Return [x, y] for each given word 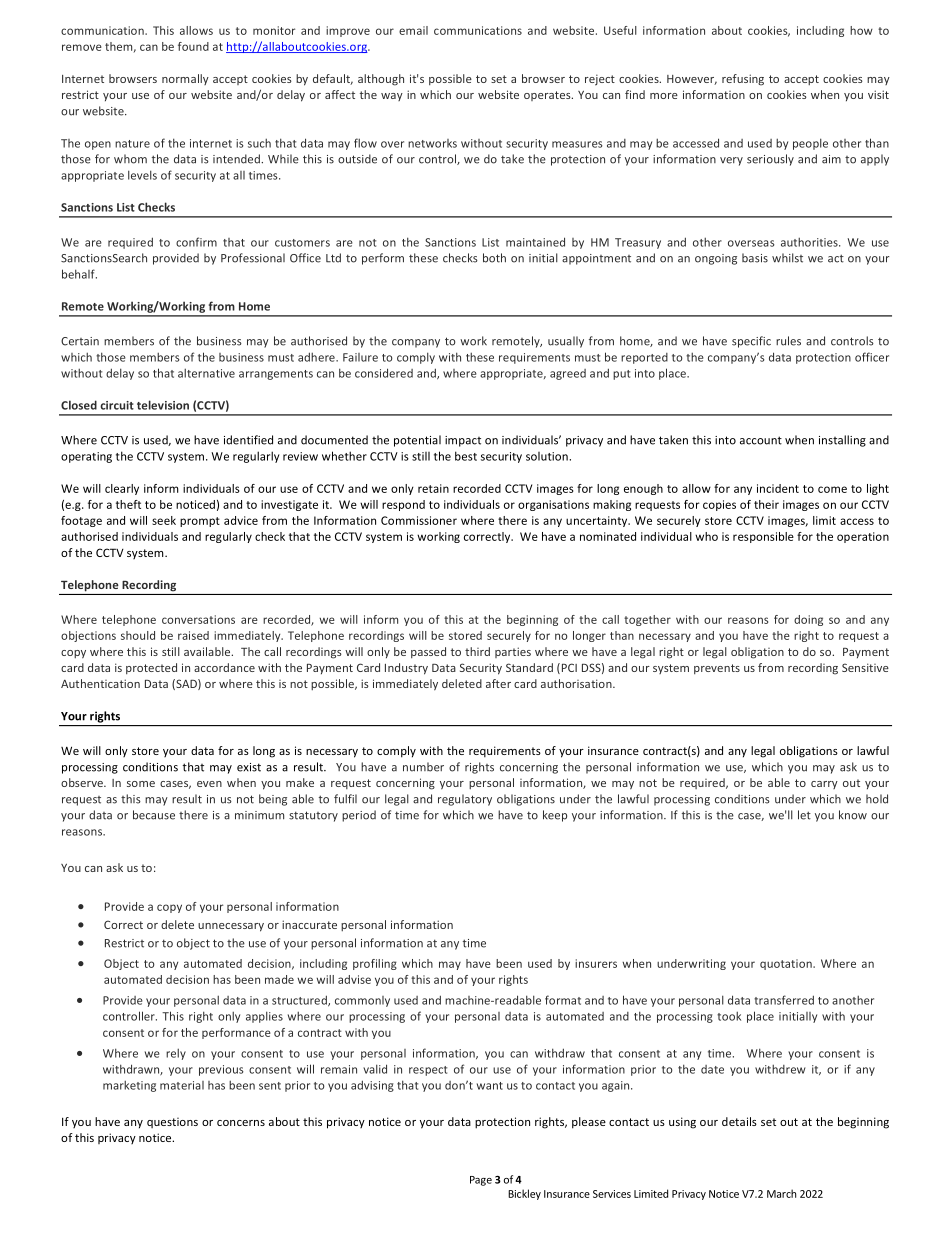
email [413, 30]
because [154, 815]
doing [808, 620]
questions [172, 1122]
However [692, 80]
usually [566, 342]
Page [481, 1181]
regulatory [465, 800]
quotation [787, 964]
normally [185, 79]
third [477, 651]
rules [788, 341]
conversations [198, 619]
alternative [206, 373]
